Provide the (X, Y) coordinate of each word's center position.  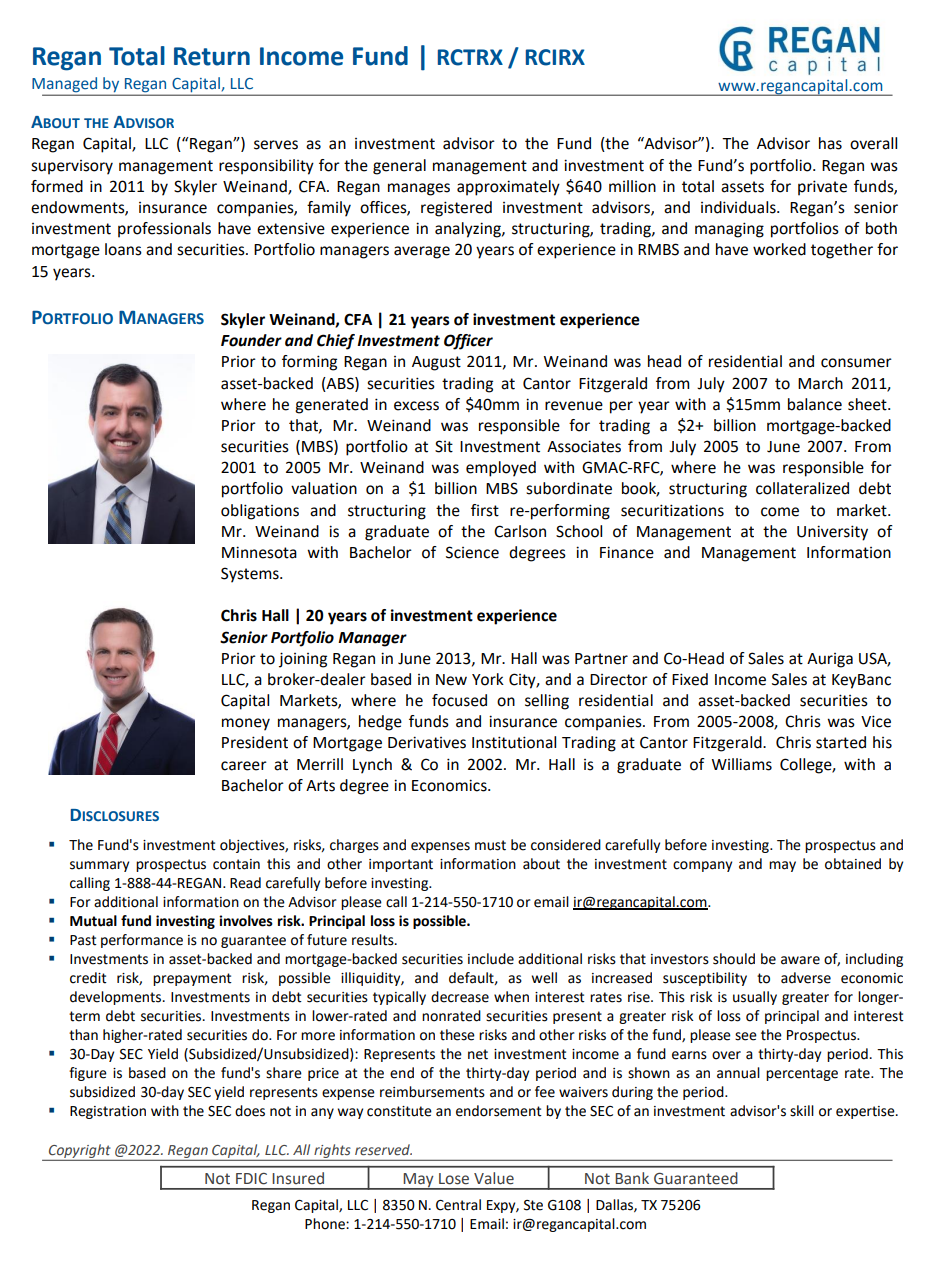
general (399, 167)
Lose (454, 1179)
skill (802, 1111)
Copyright (79, 1151)
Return (212, 56)
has (830, 143)
